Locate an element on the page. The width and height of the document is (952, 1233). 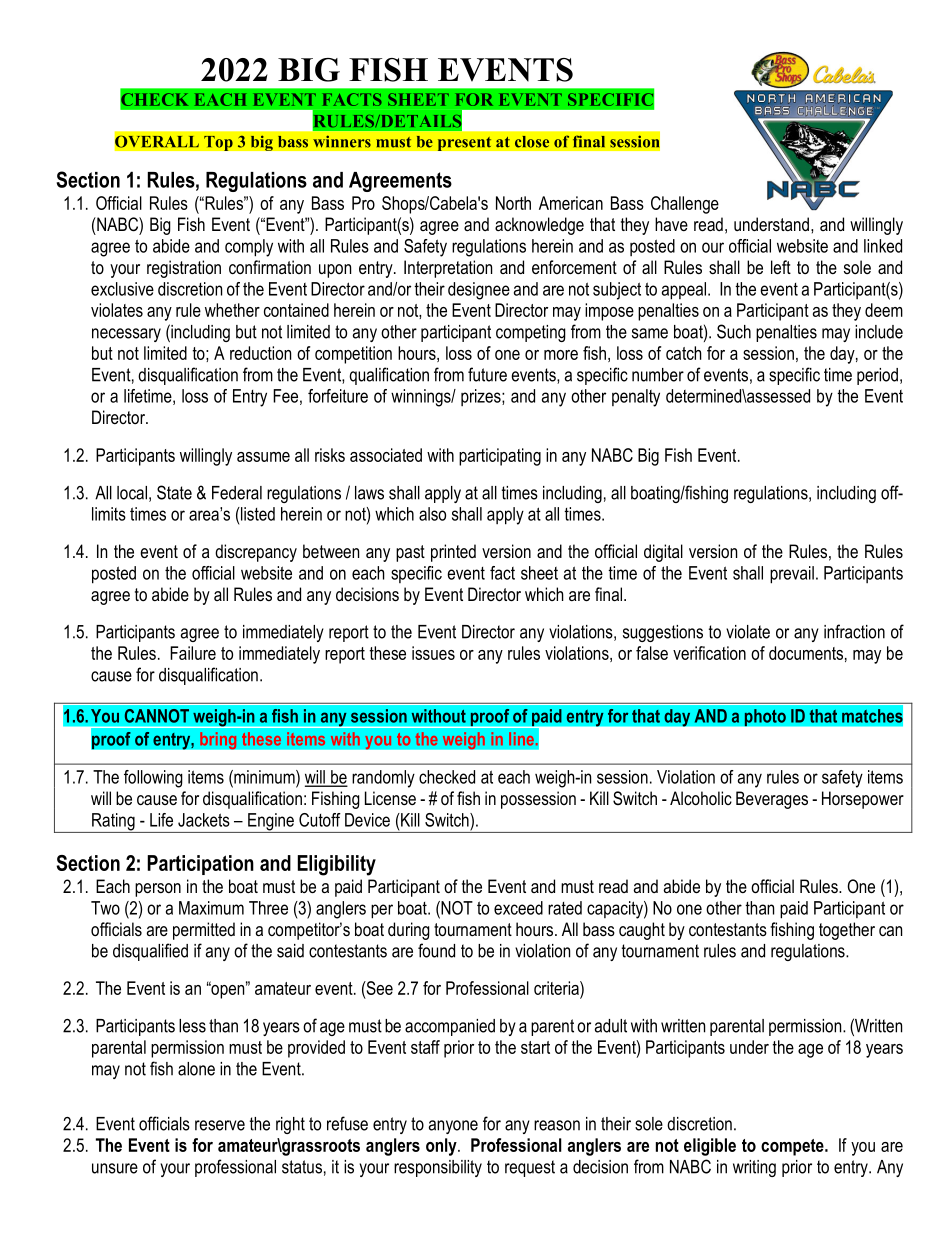
comply is located at coordinates (249, 248).
